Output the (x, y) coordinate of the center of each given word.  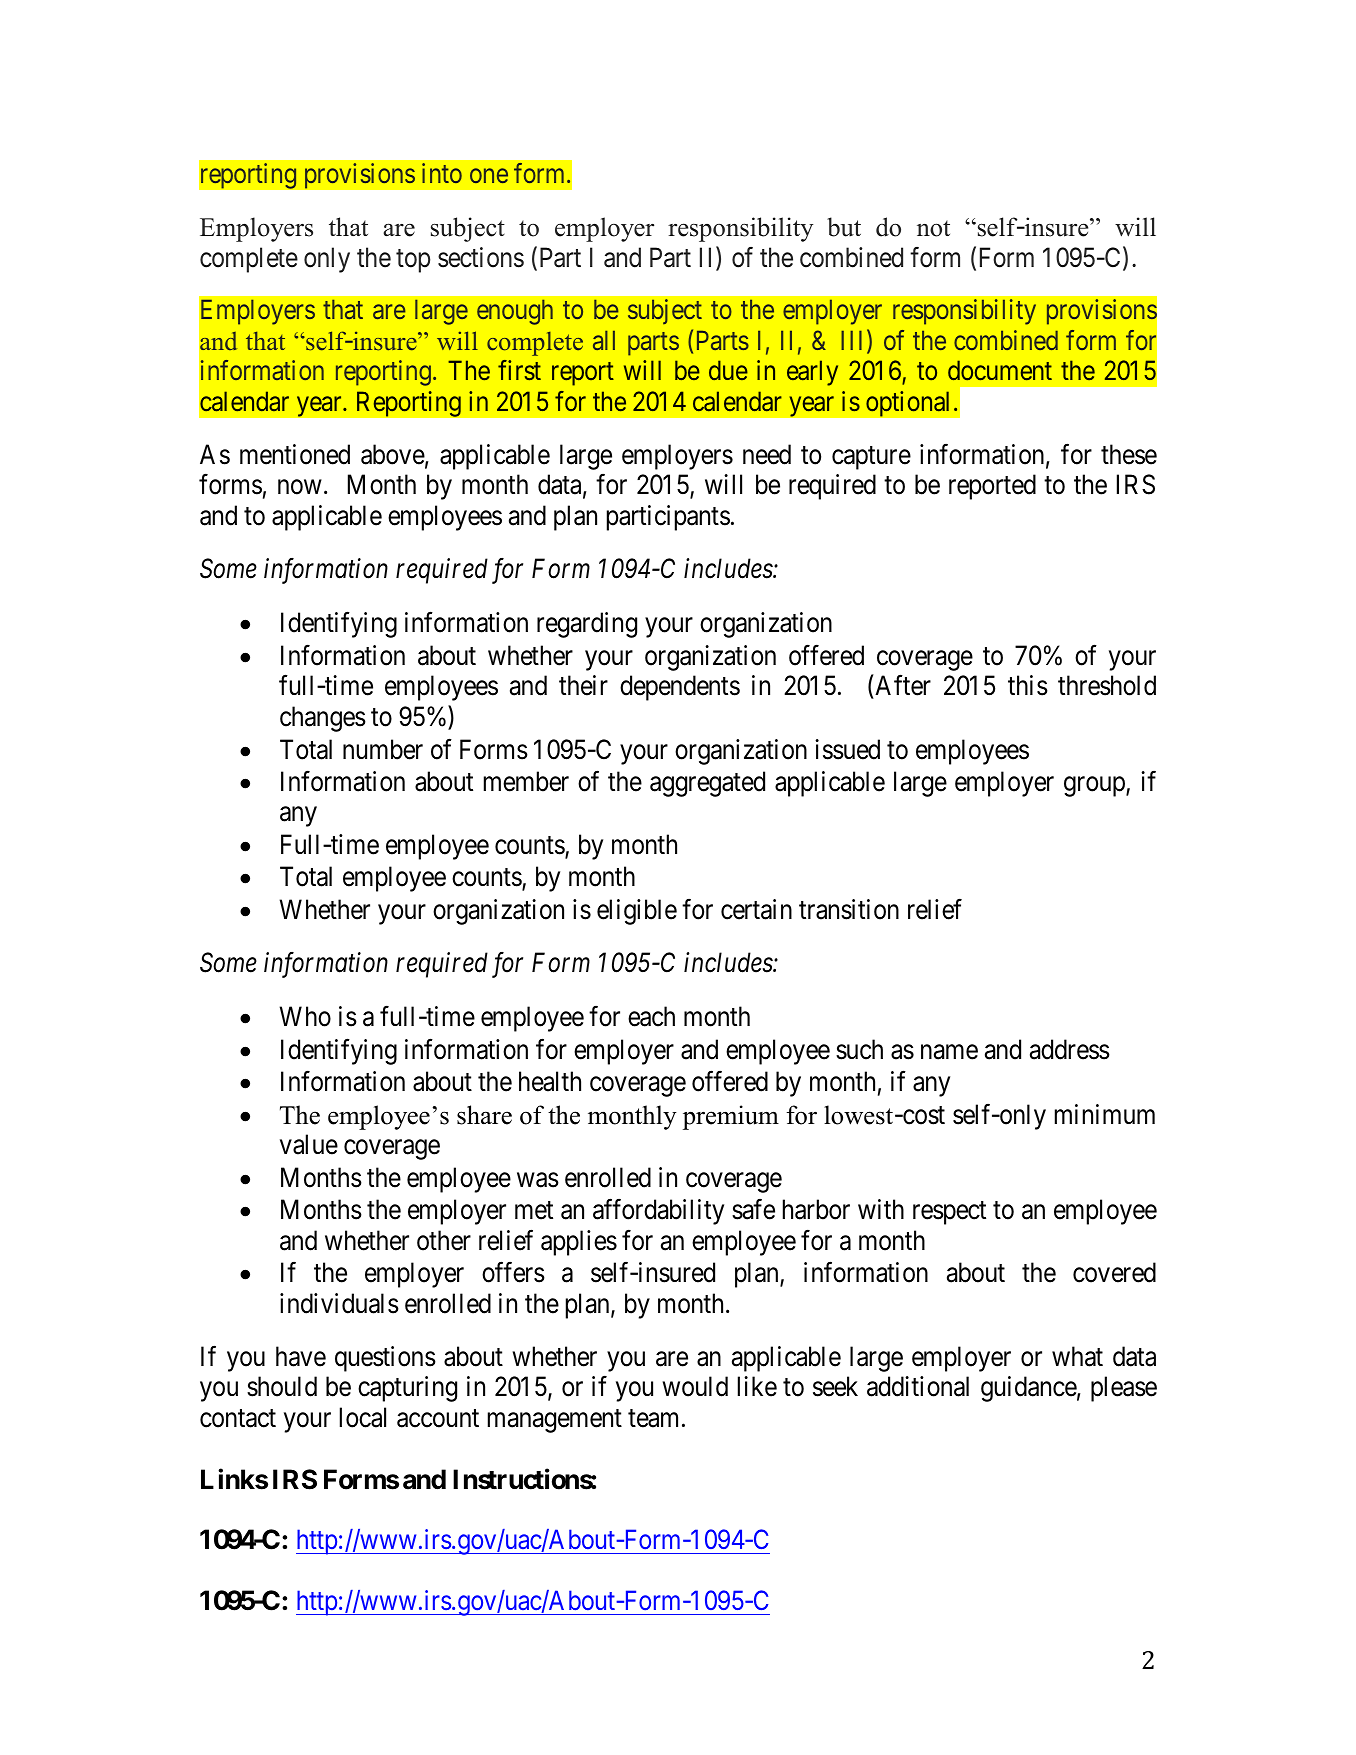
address (1070, 1049)
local (363, 1417)
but (844, 227)
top (413, 261)
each (651, 1016)
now (300, 487)
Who (305, 1016)
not (933, 228)
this (1028, 685)
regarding (587, 625)
